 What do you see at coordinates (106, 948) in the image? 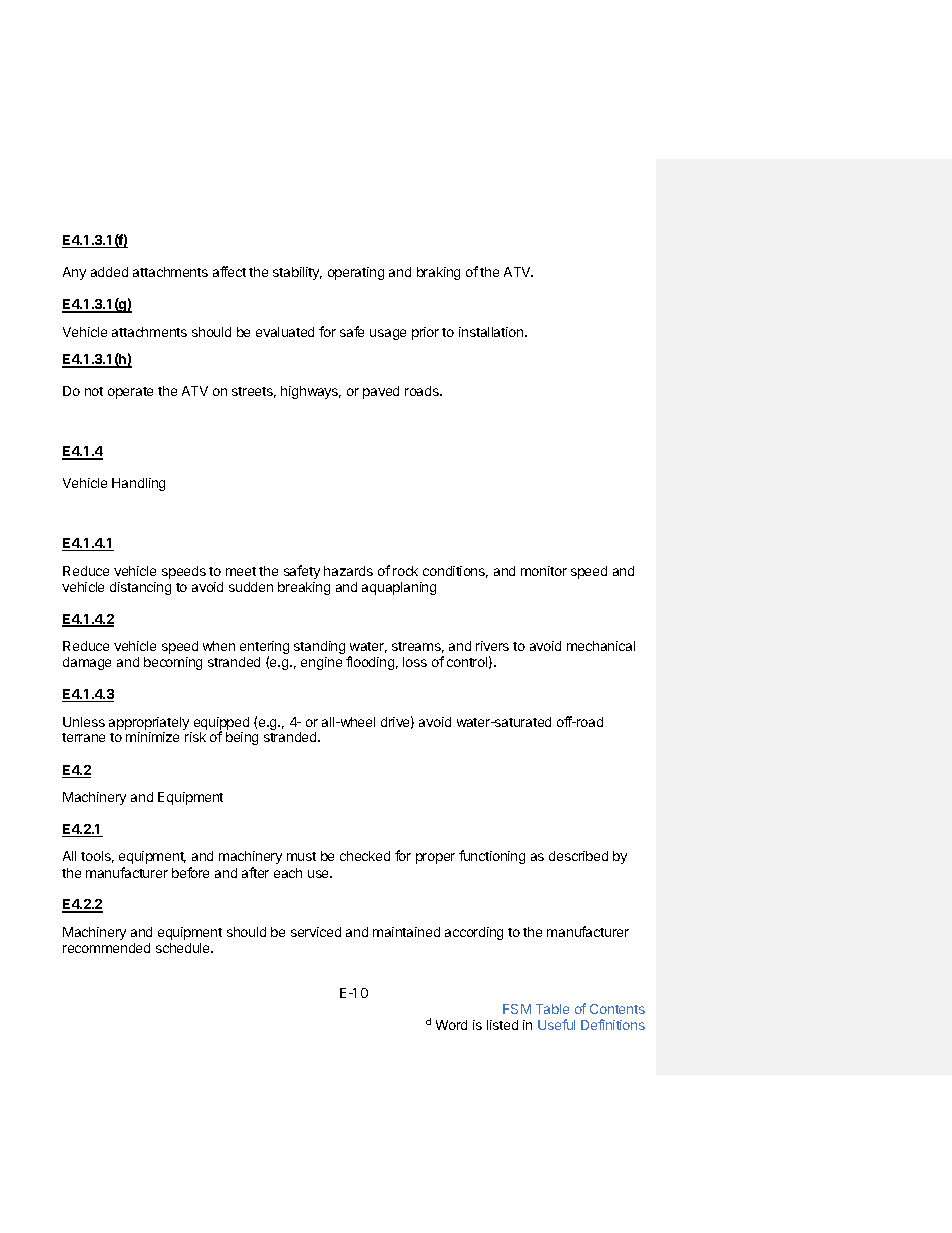
I see `recommended` at bounding box center [106, 948].
